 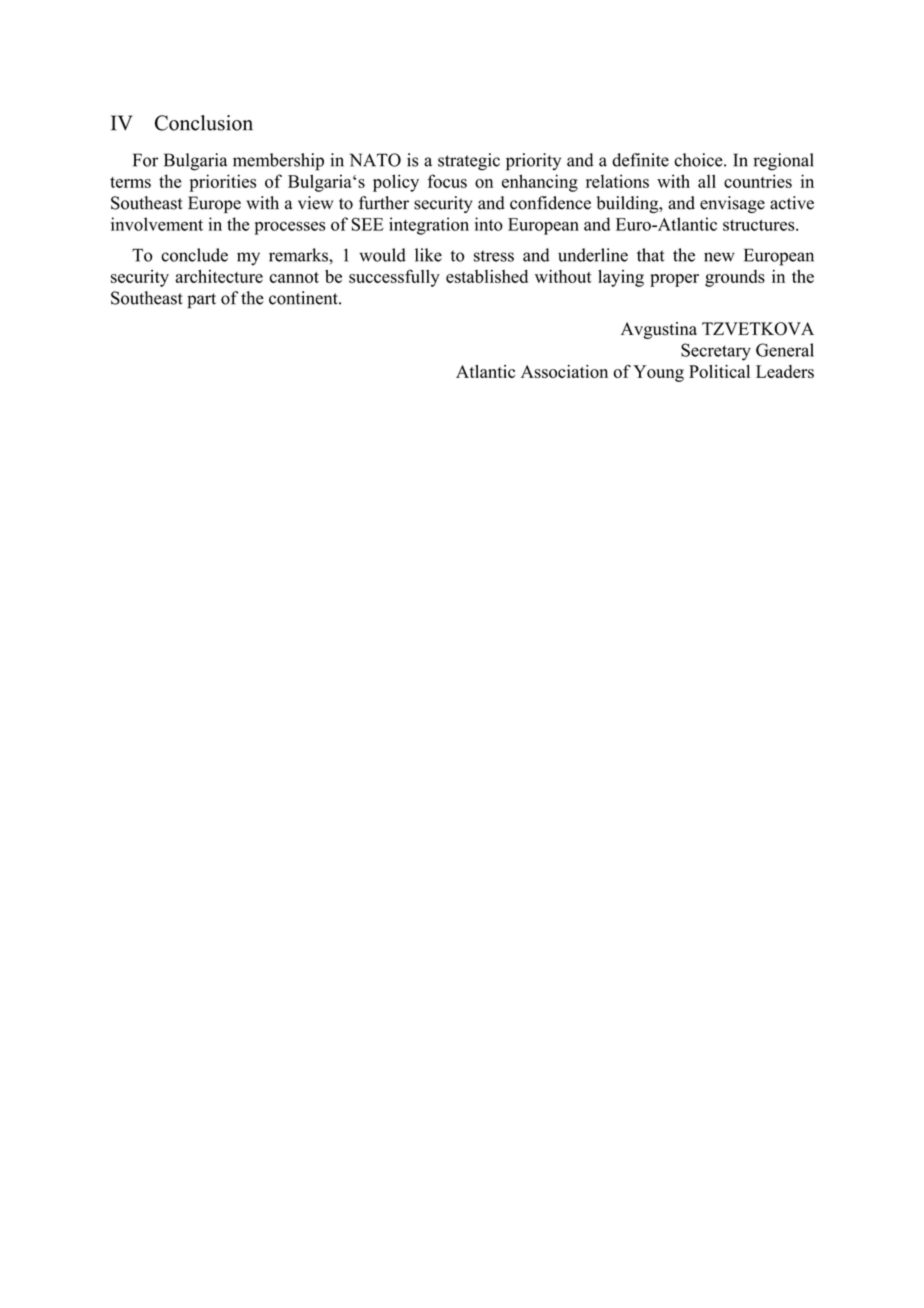 I want to click on involvement, so click(x=157, y=224).
